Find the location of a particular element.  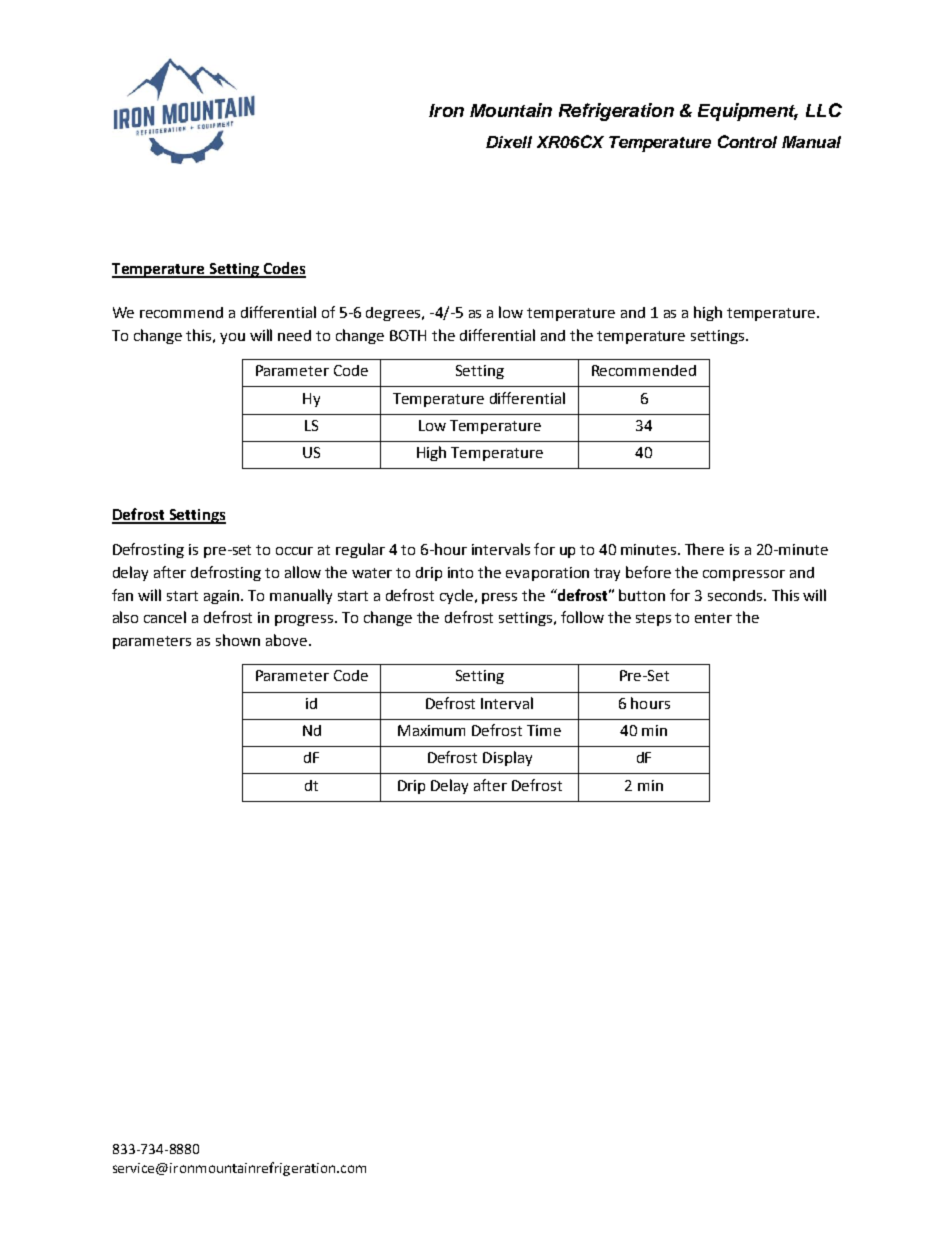

shown is located at coordinates (238, 640).
